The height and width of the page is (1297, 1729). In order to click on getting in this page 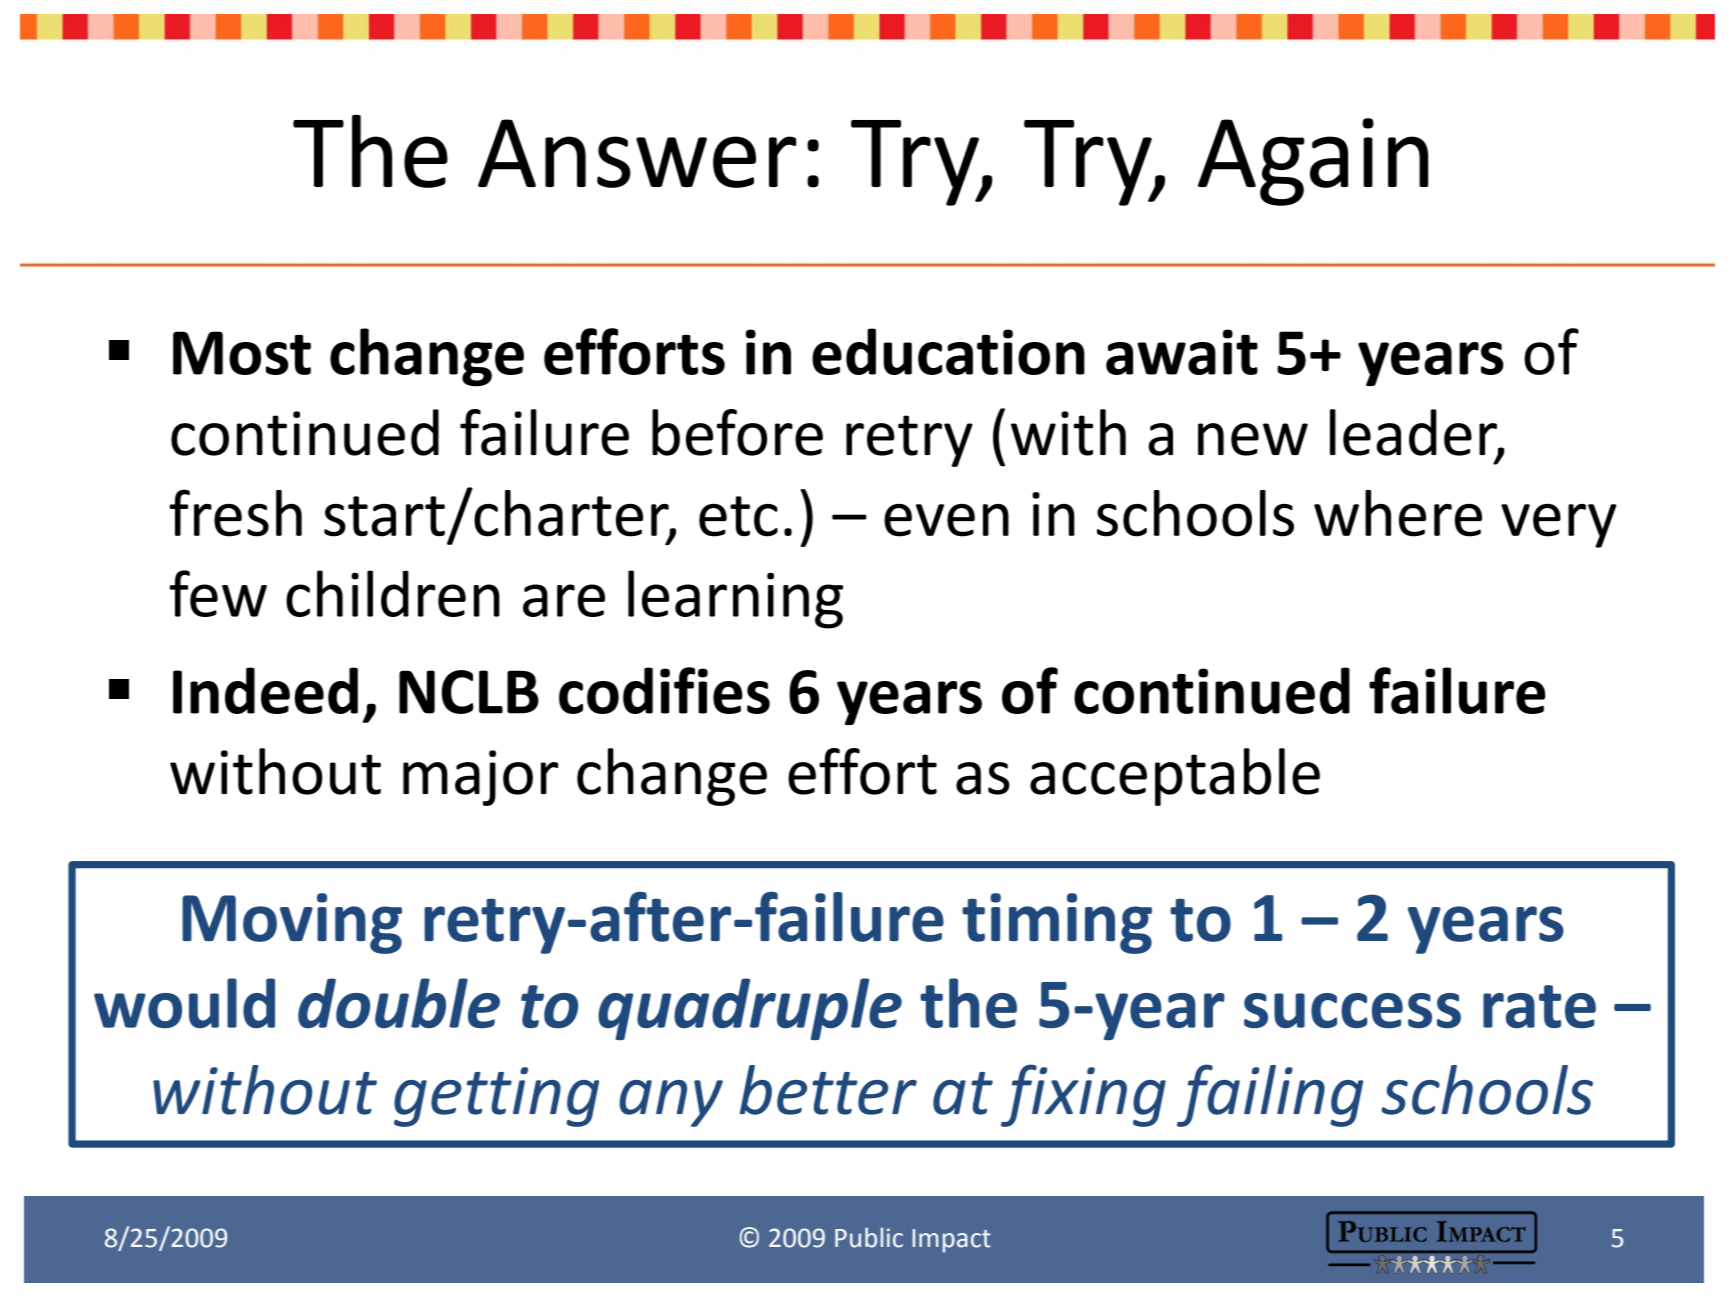, I will do `click(496, 1097)`.
